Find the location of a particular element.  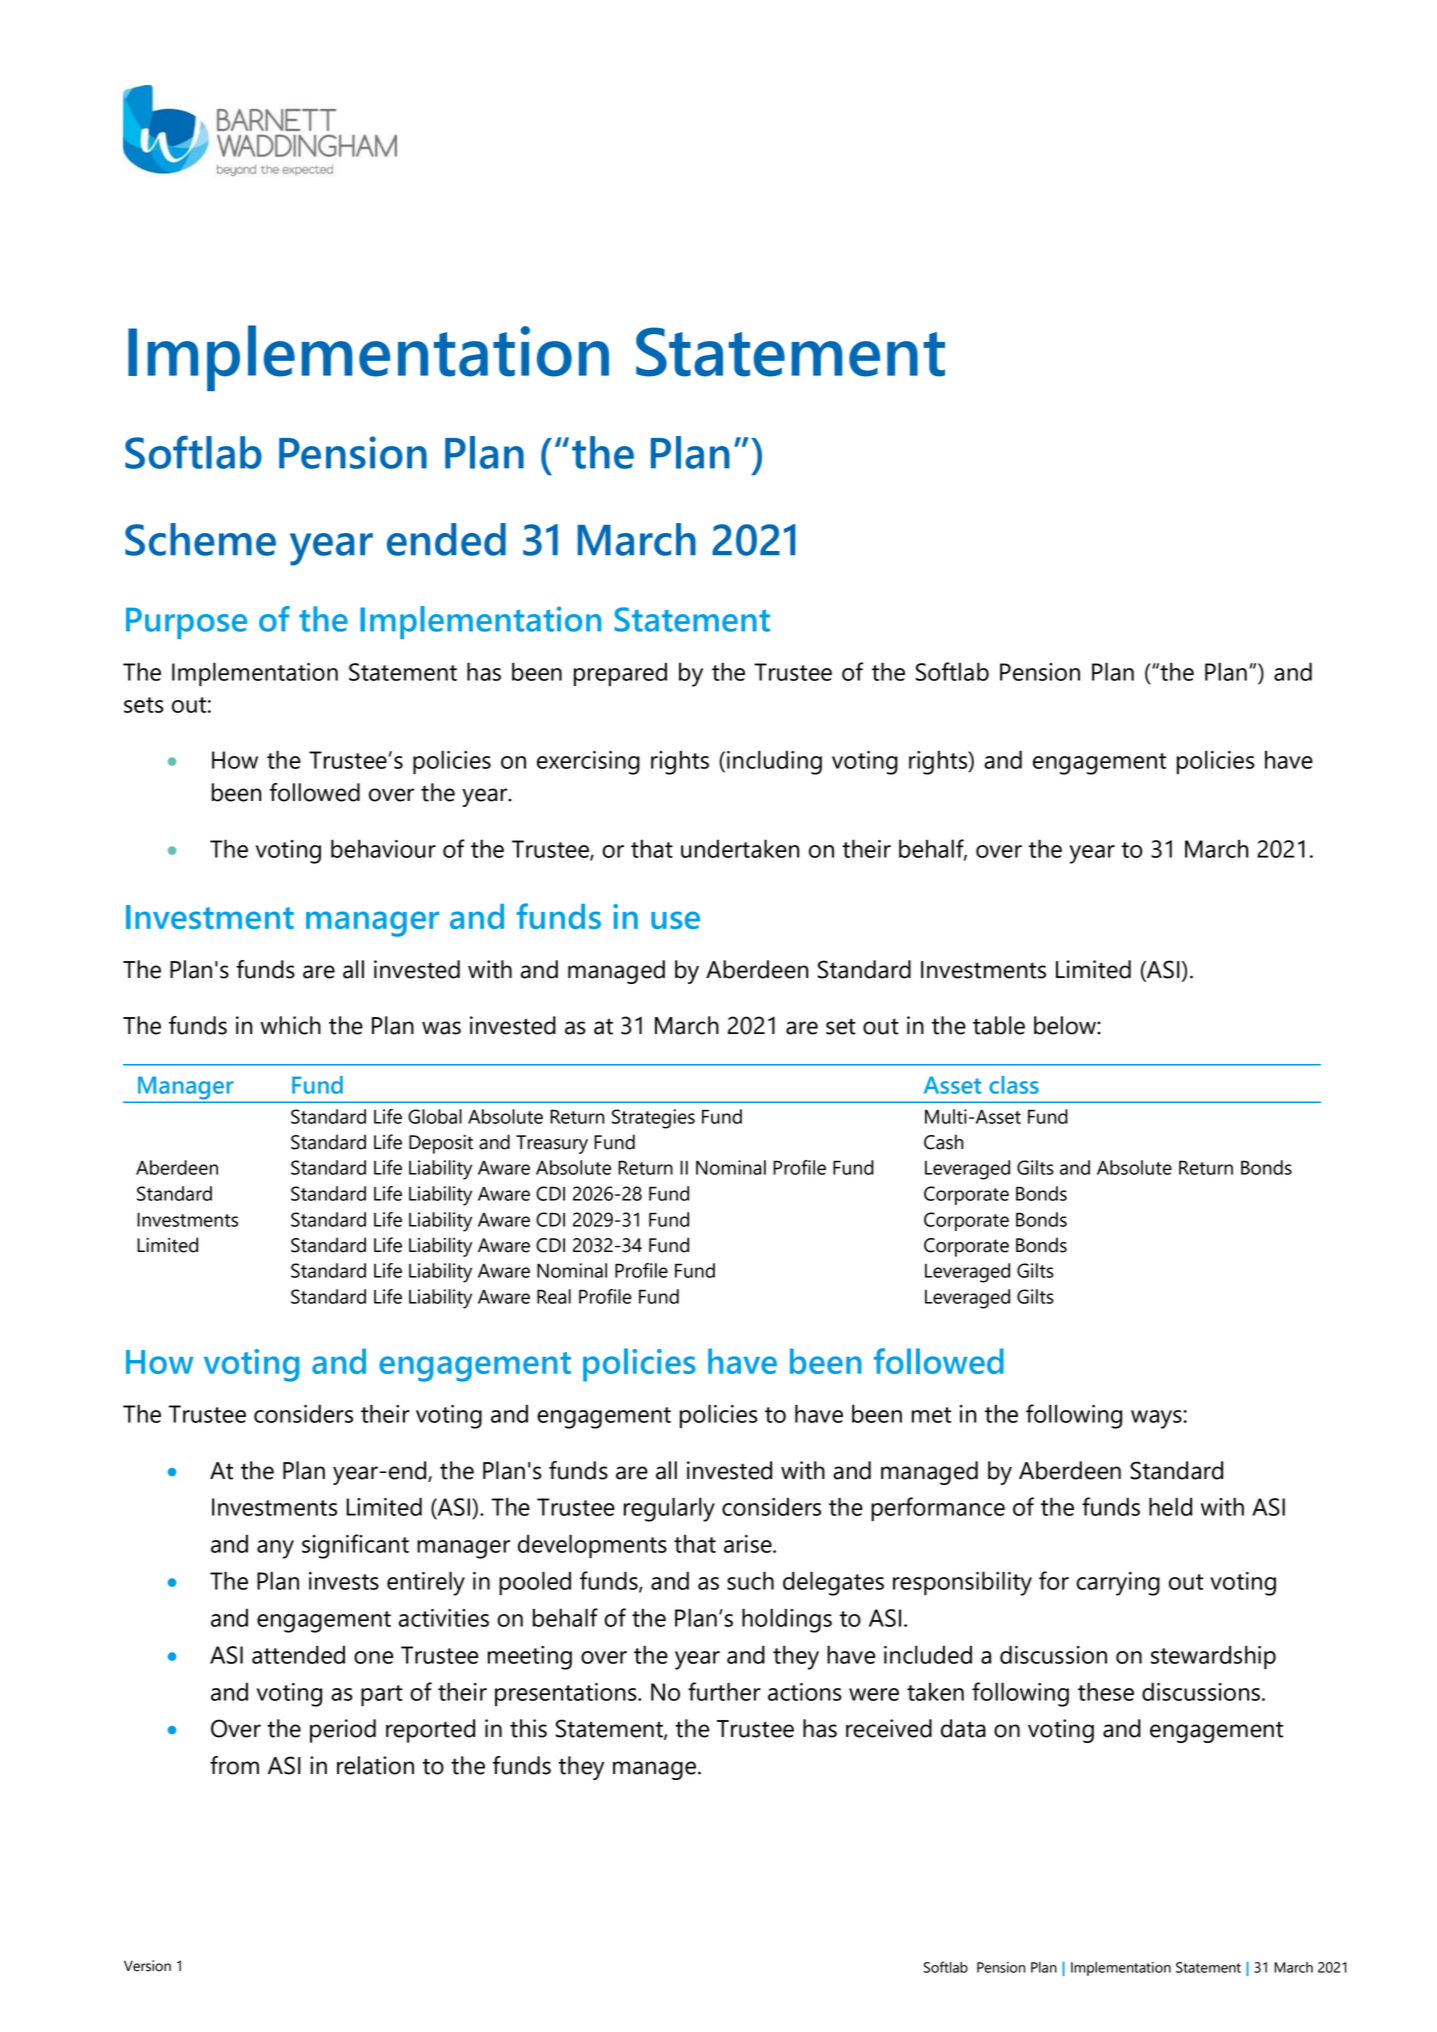

prepared is located at coordinates (620, 674).
